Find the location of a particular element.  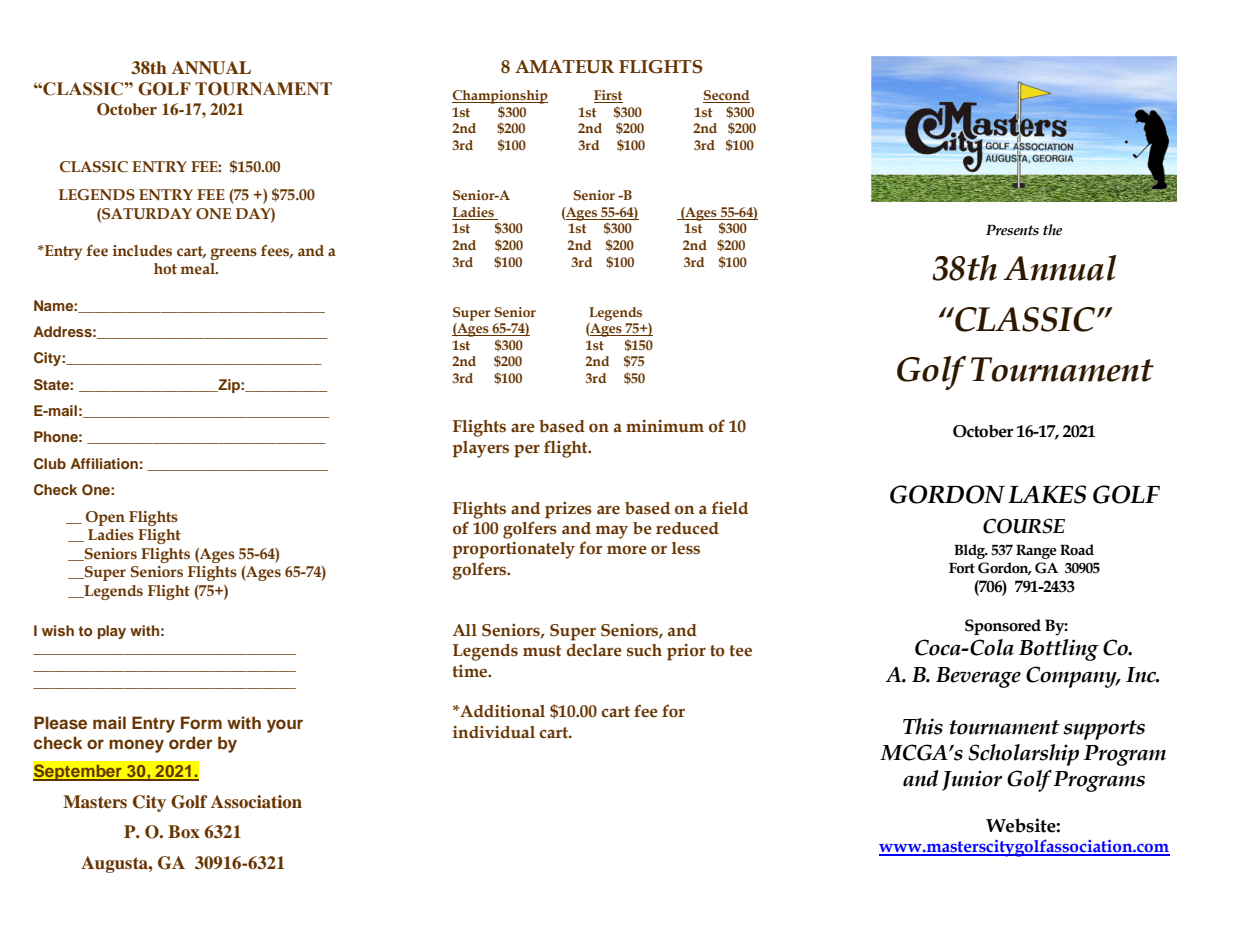

LAKES is located at coordinates (1047, 494).
